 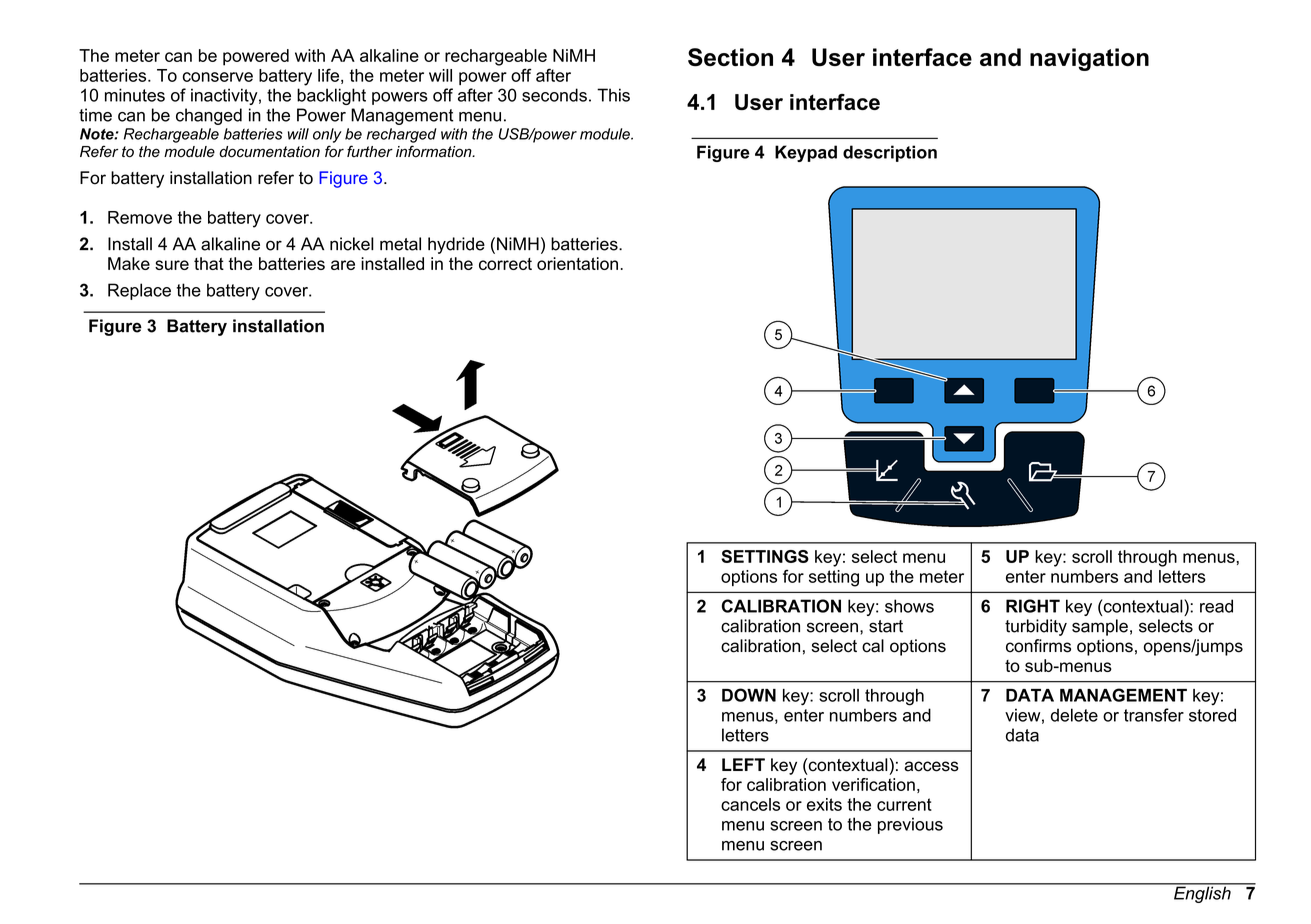 I want to click on navigation, so click(x=1089, y=59).
